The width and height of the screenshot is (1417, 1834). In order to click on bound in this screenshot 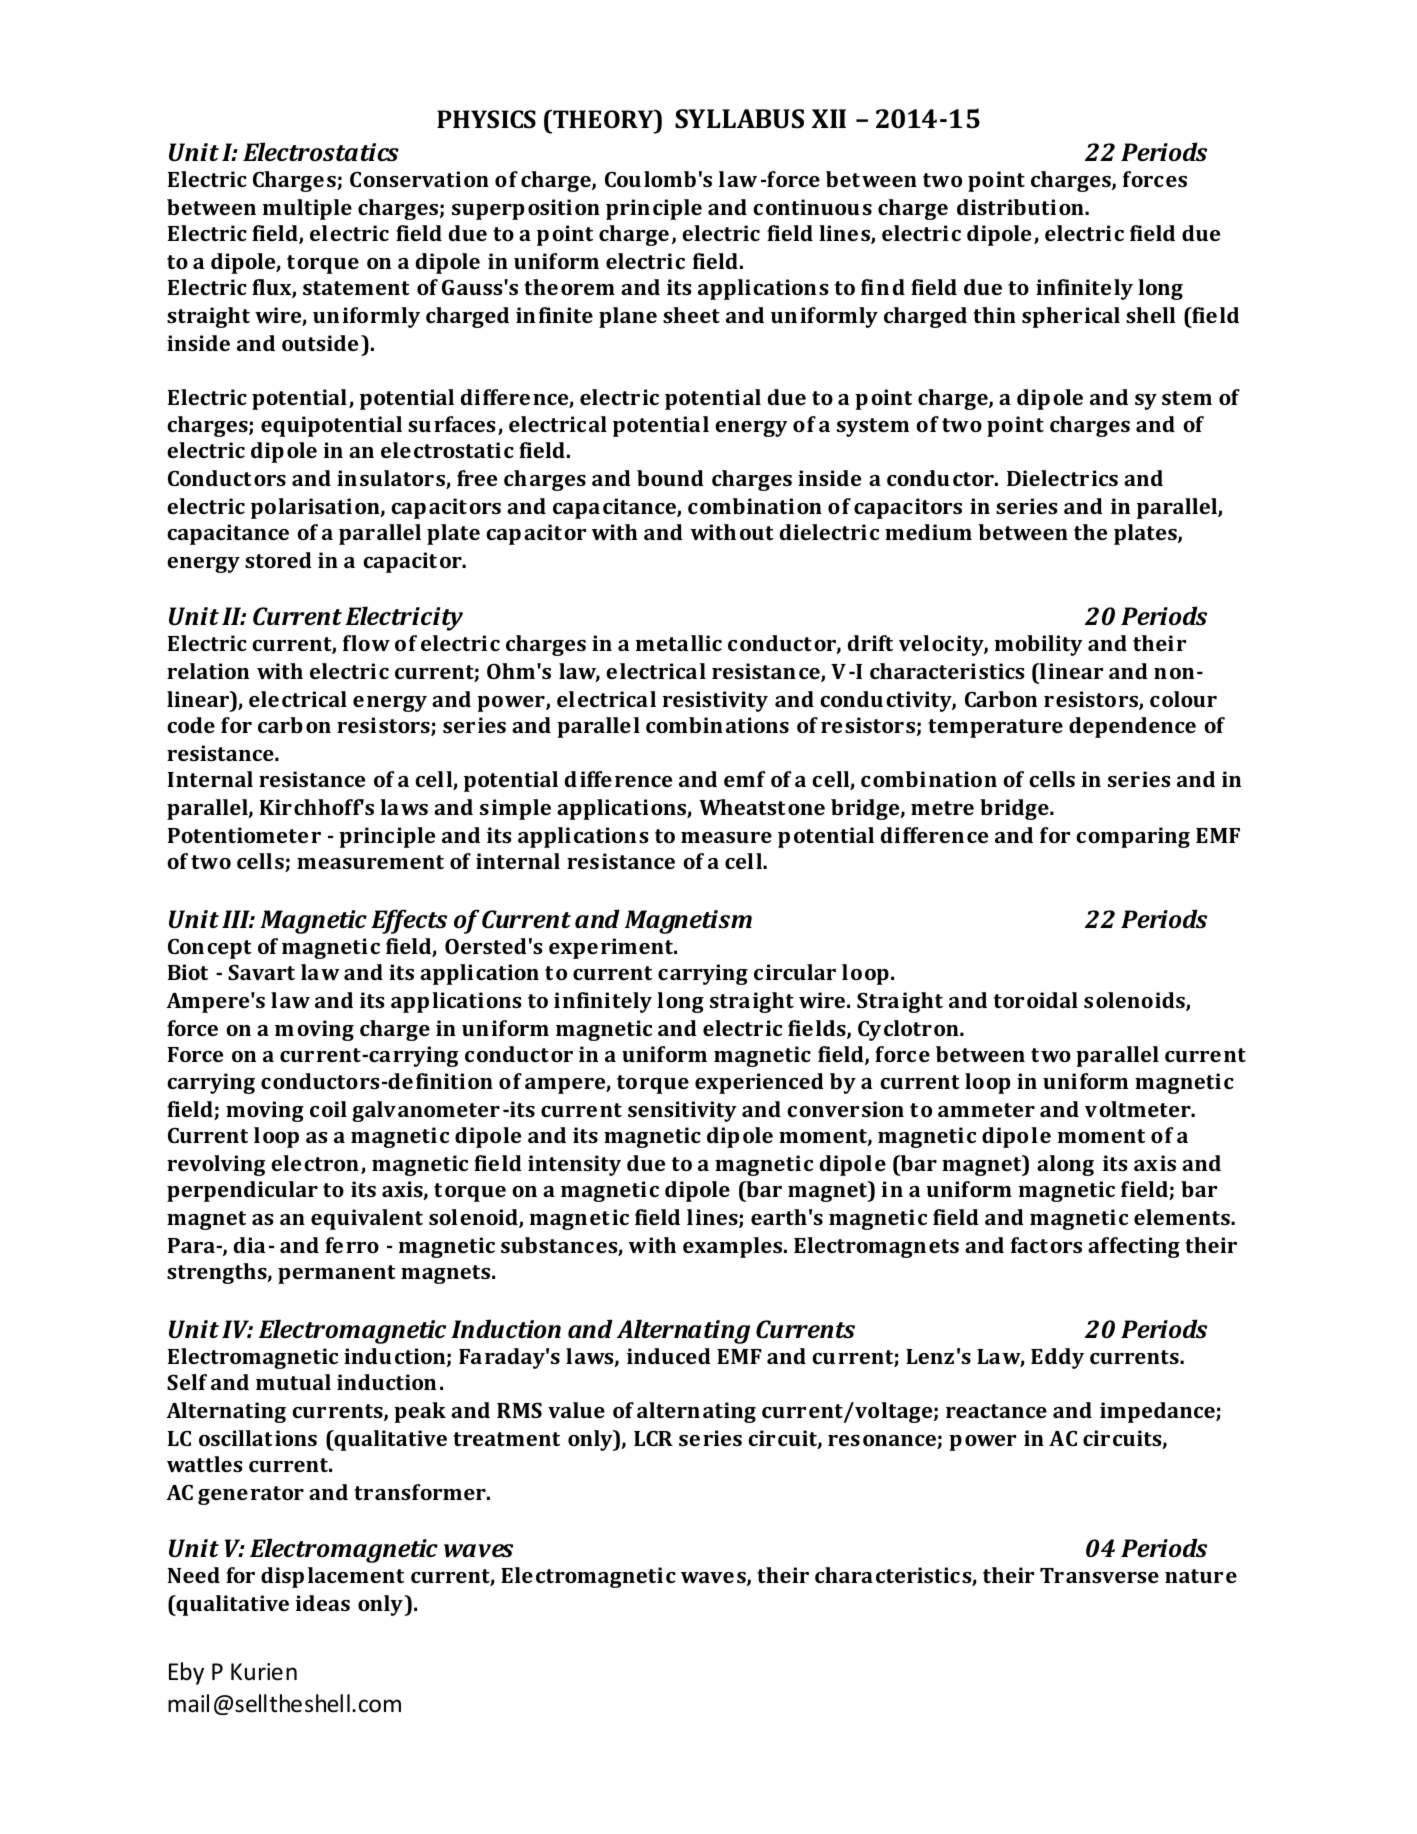, I will do `click(670, 478)`.
